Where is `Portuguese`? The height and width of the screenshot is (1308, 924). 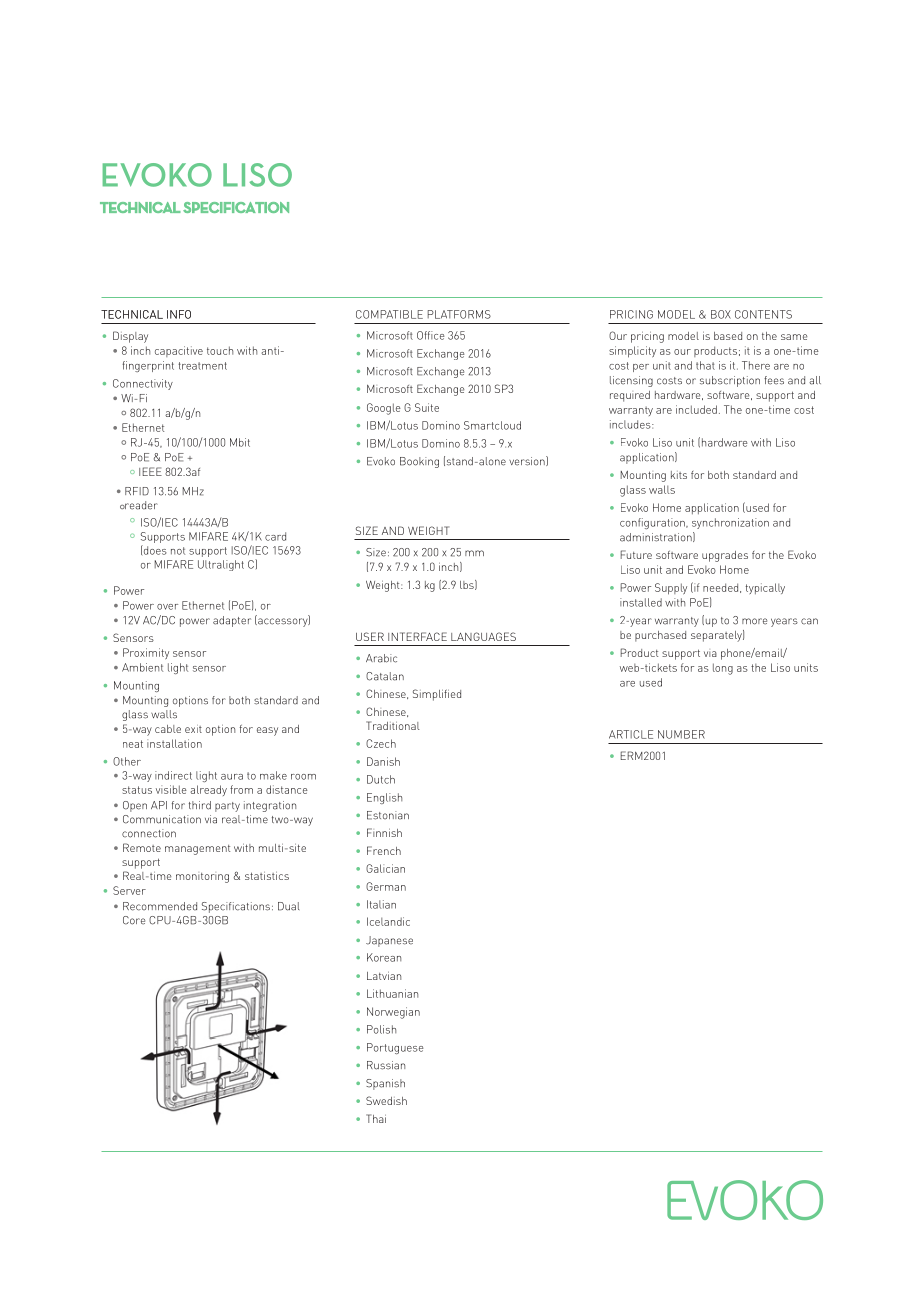 Portuguese is located at coordinates (395, 1048).
